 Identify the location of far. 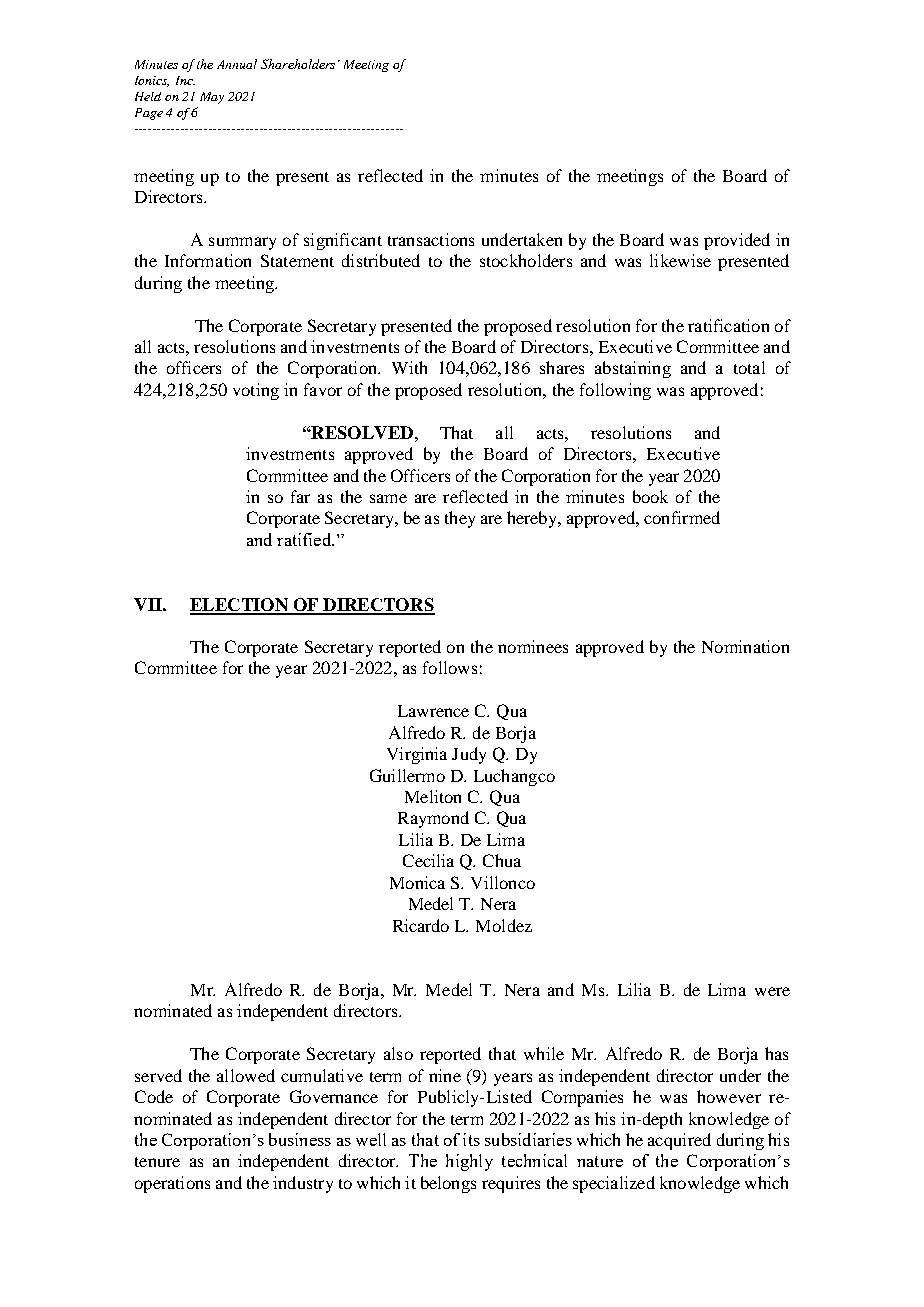
(300, 496).
